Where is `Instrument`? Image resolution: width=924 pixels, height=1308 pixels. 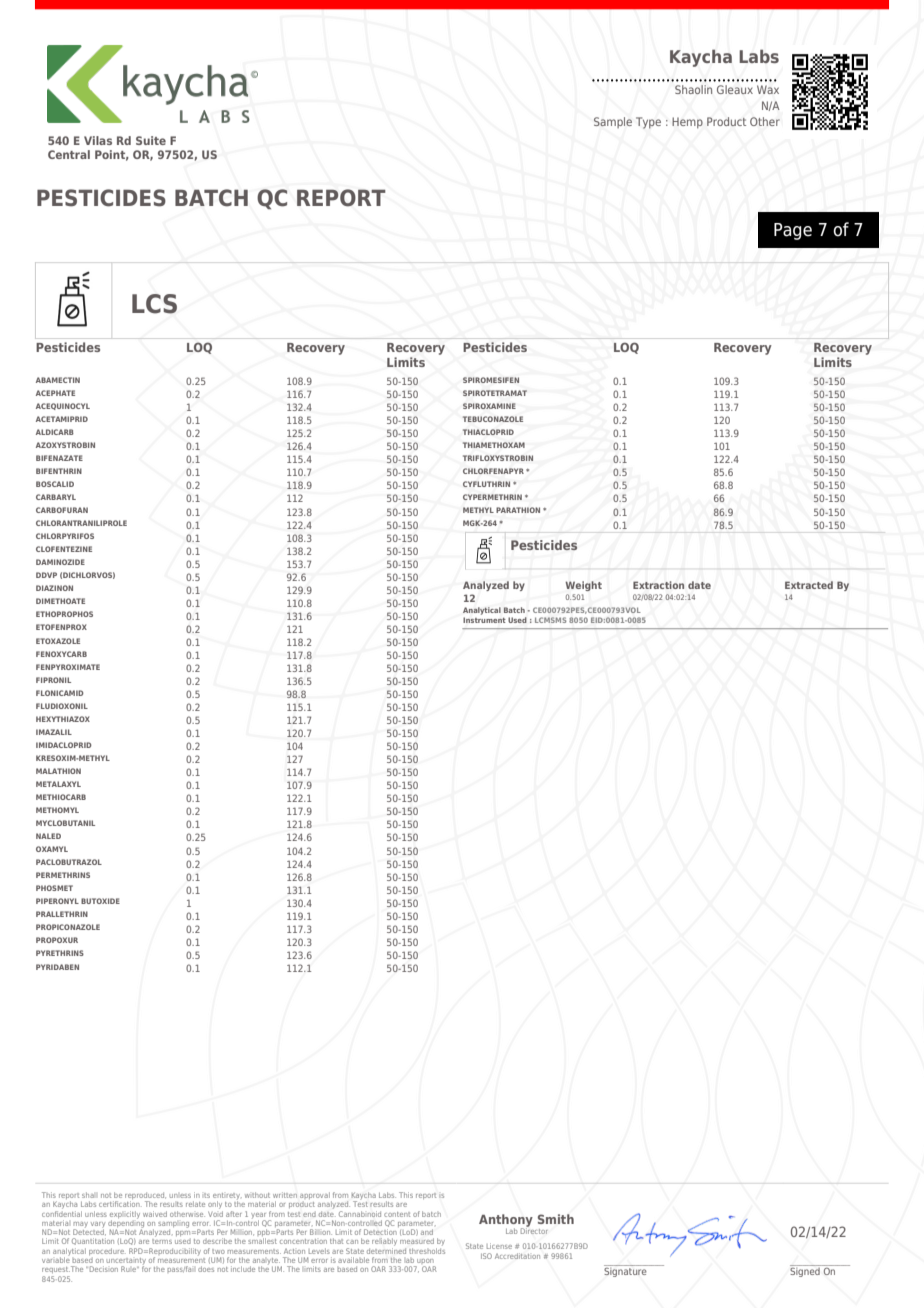
Instrument is located at coordinates (484, 620).
